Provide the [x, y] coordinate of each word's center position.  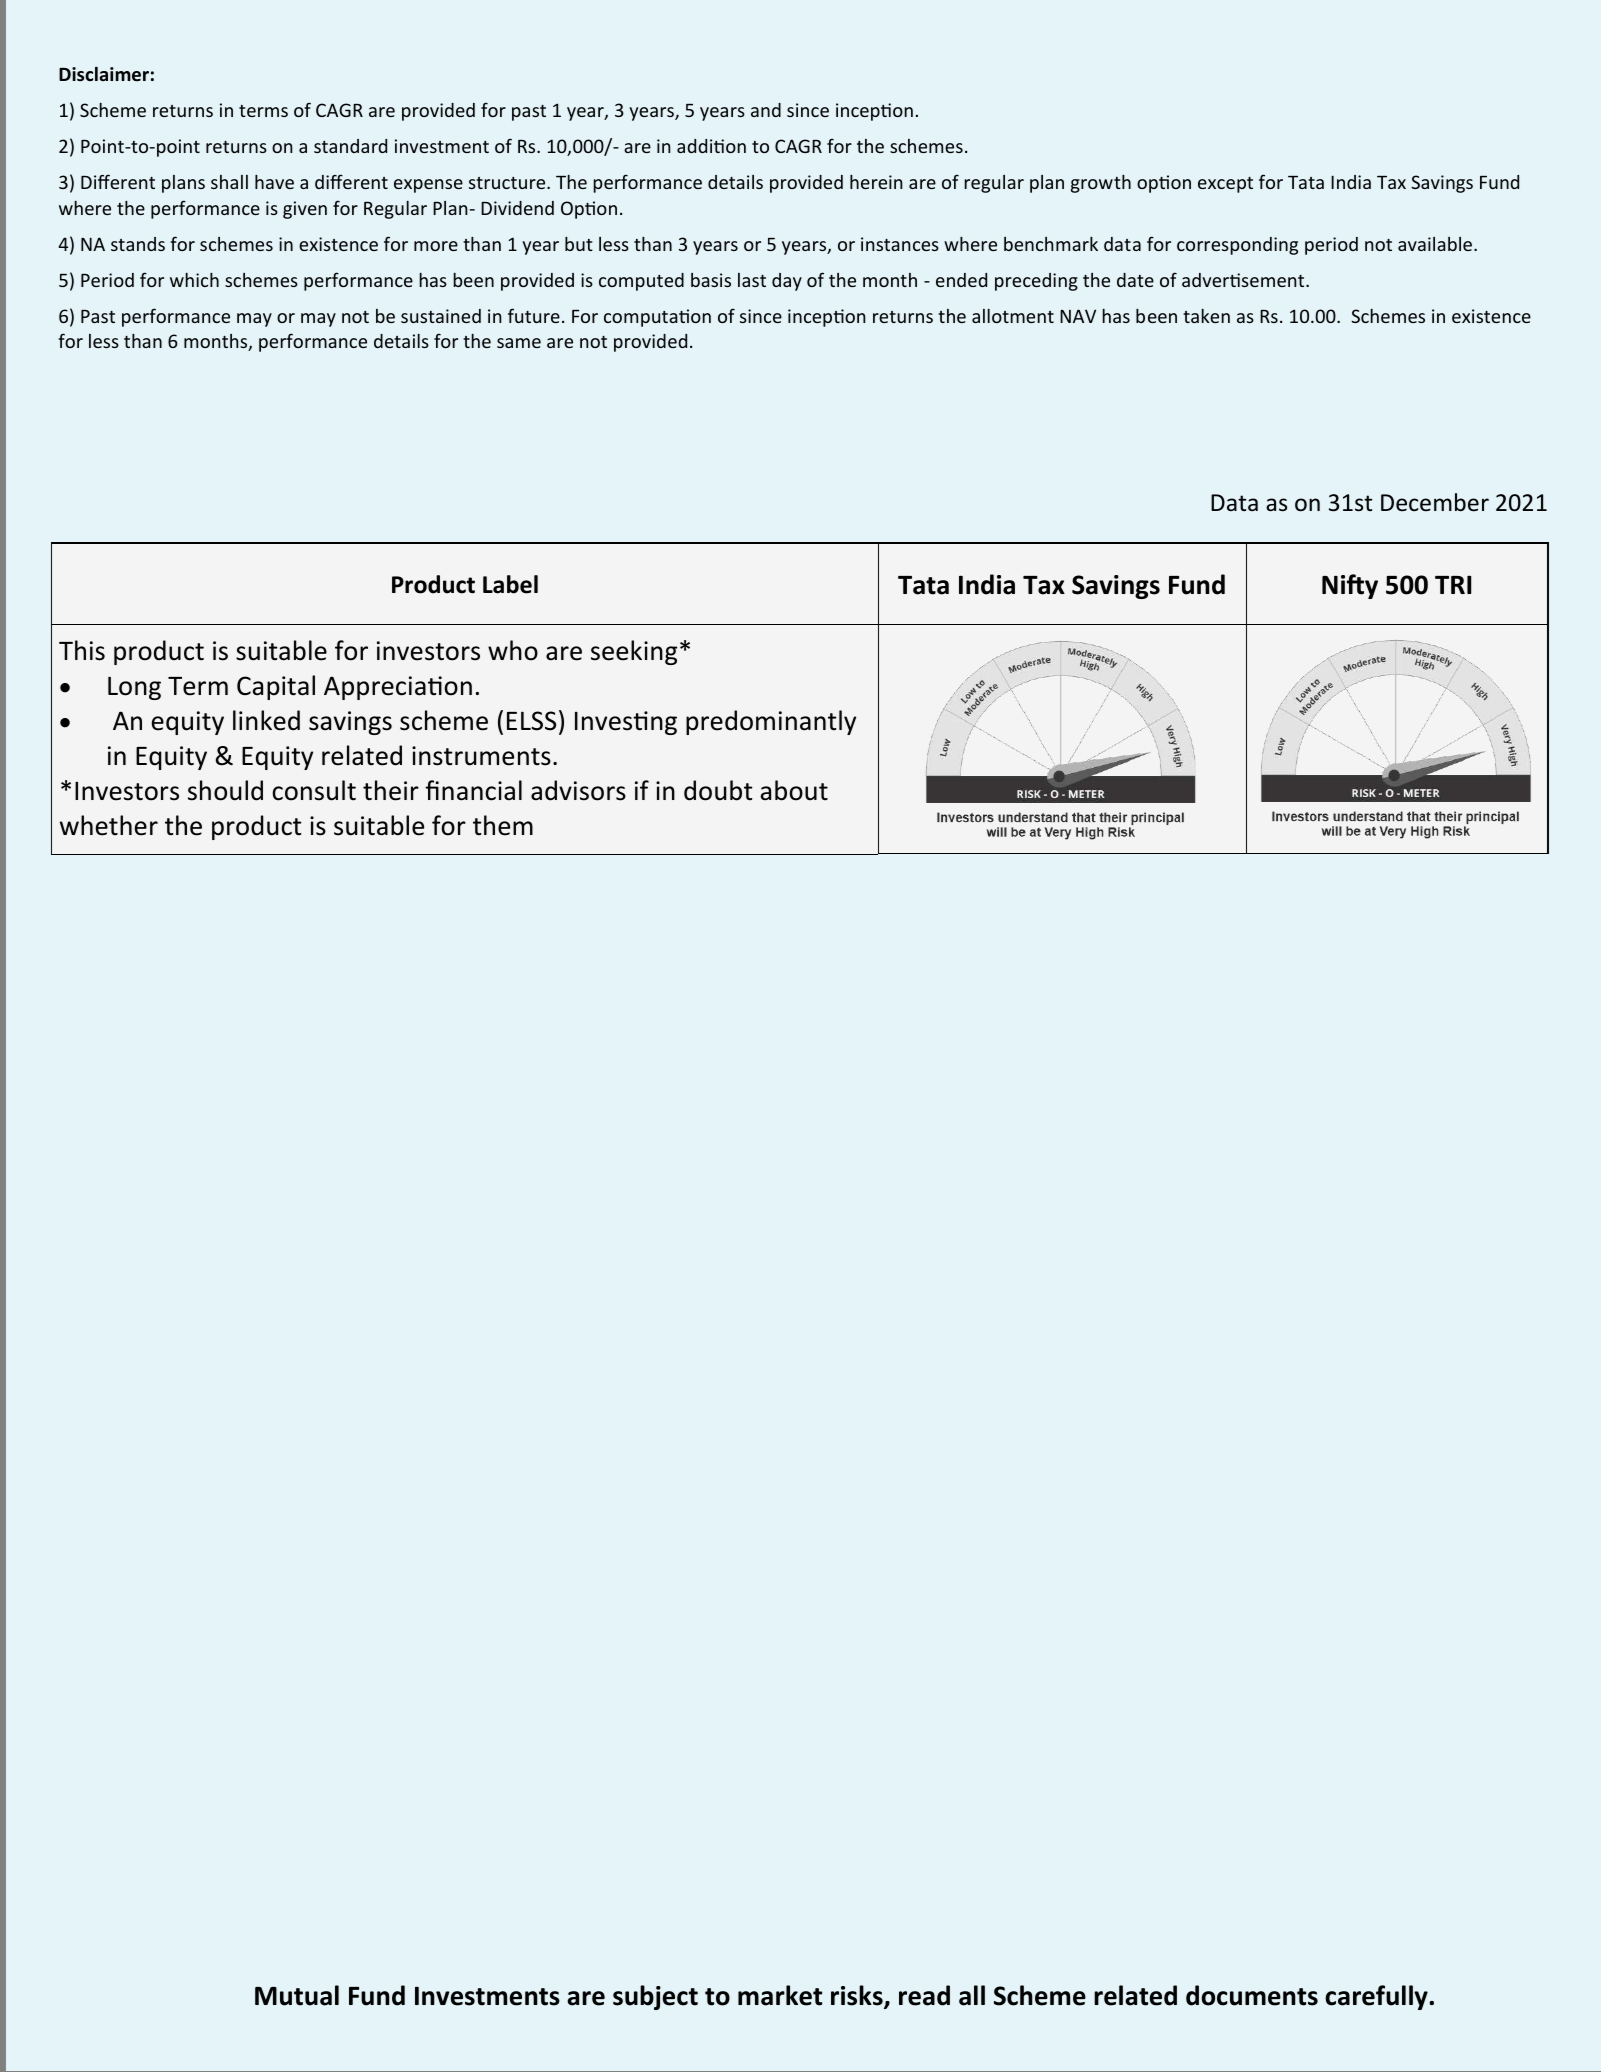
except [1225, 185]
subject [655, 1997]
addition [711, 146]
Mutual [297, 1995]
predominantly [771, 722]
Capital [276, 687]
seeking [634, 652]
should [225, 790]
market [780, 1995]
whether [109, 825]
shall [229, 182]
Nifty [1350, 586]
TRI [1453, 584]
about [794, 790]
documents [1252, 1995]
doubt [718, 790]
